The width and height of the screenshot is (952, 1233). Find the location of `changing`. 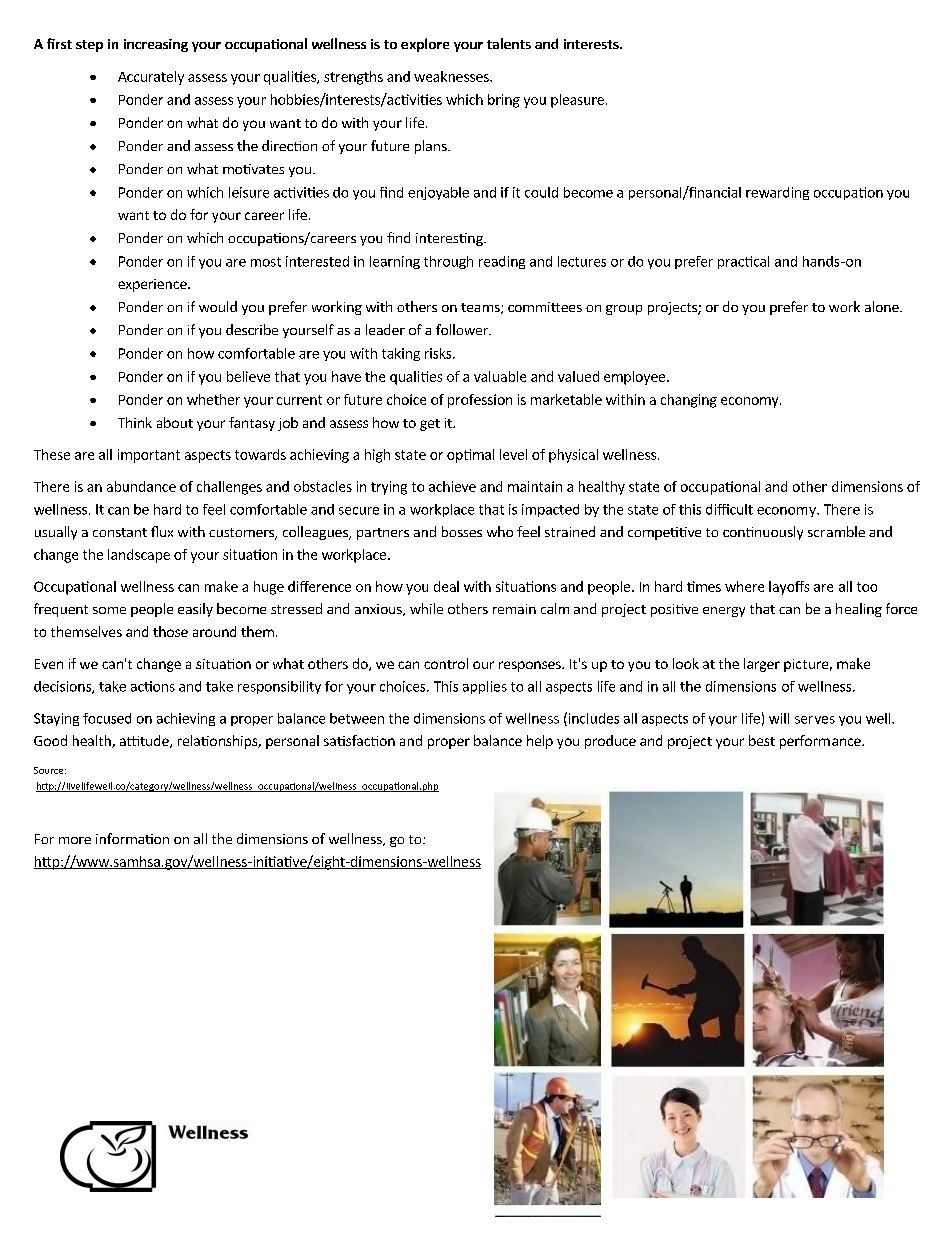

changing is located at coordinates (689, 401).
